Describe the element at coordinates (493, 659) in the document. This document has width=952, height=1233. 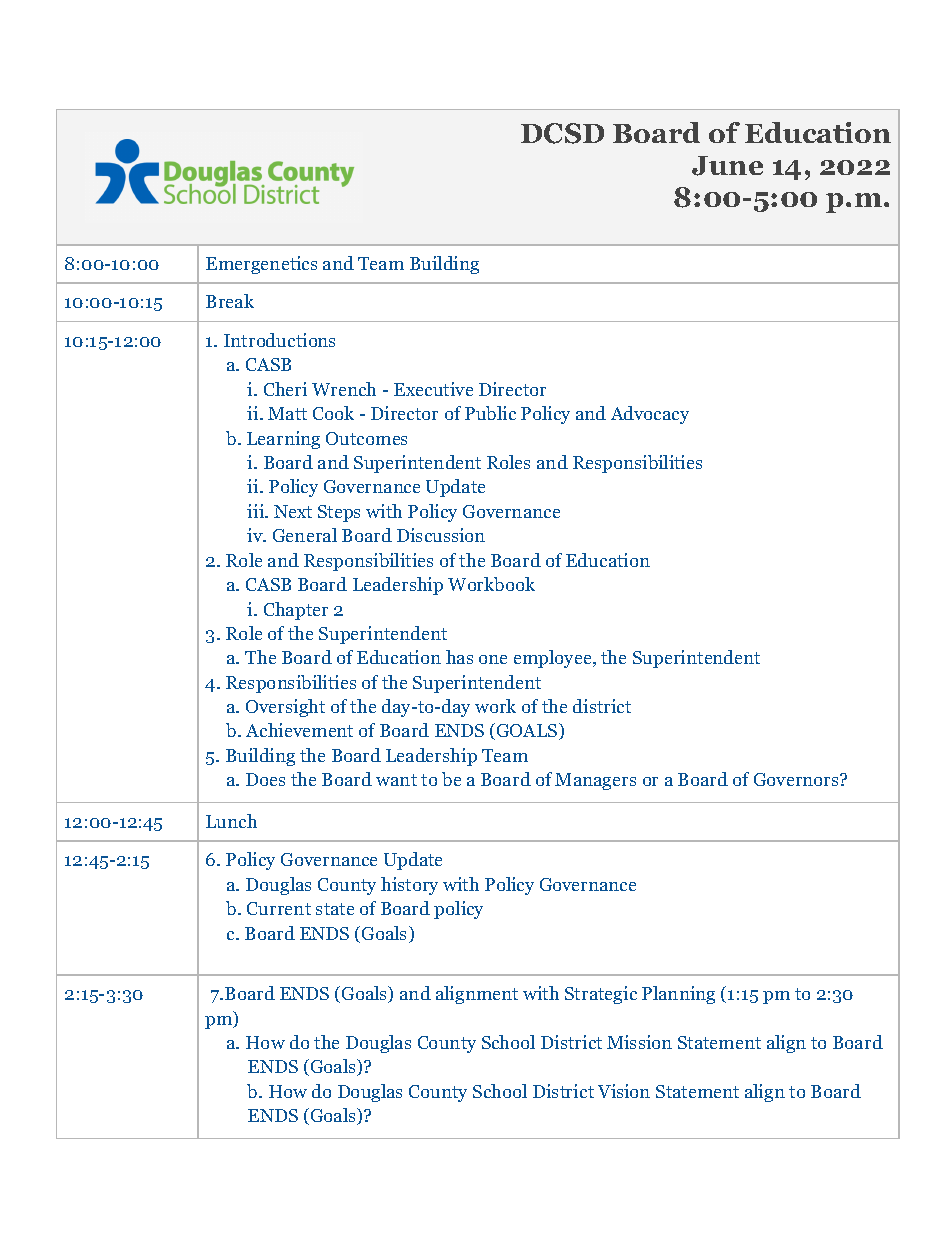
I see `one` at that location.
